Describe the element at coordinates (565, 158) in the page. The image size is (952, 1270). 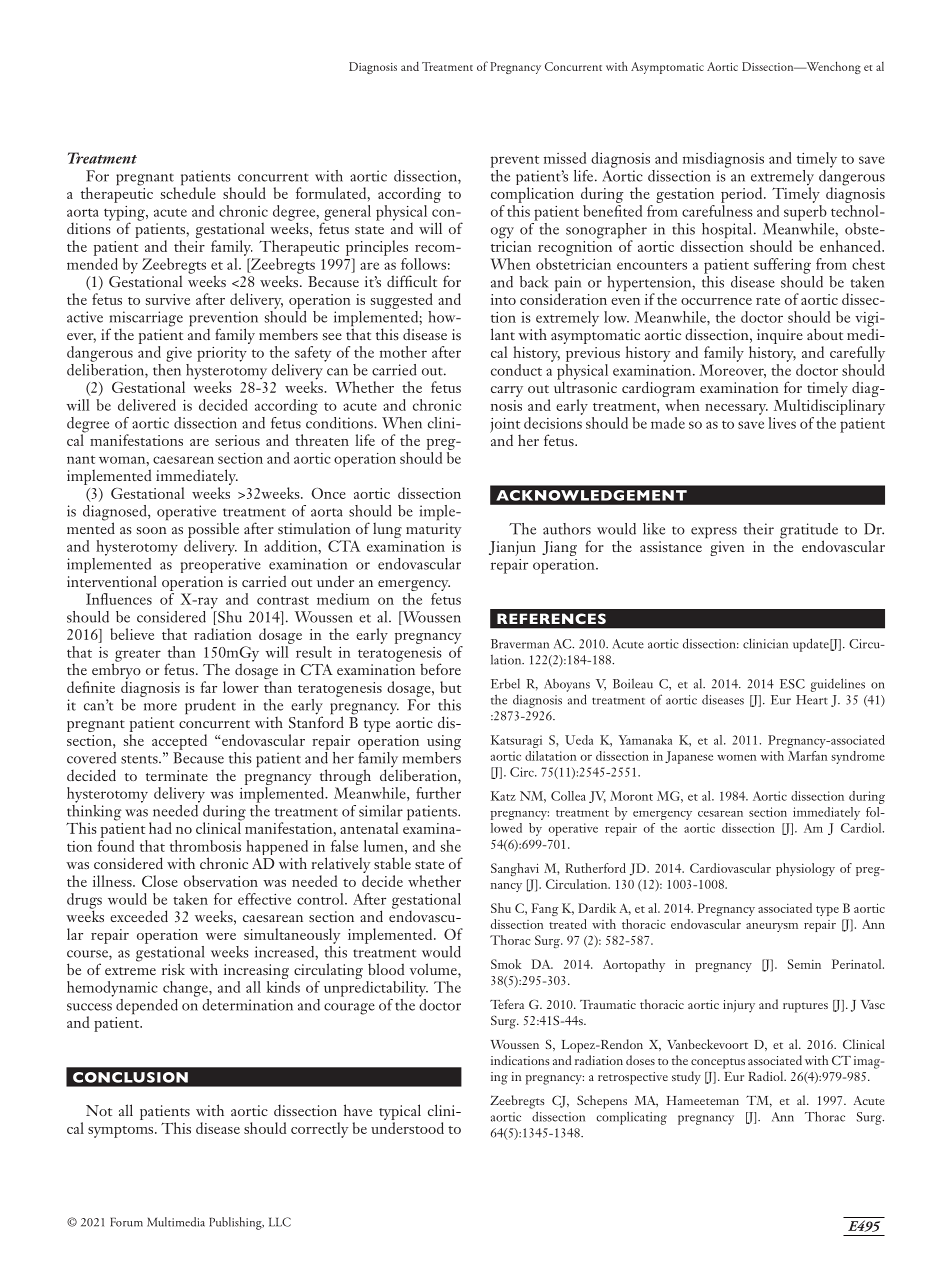
I see `missed` at that location.
